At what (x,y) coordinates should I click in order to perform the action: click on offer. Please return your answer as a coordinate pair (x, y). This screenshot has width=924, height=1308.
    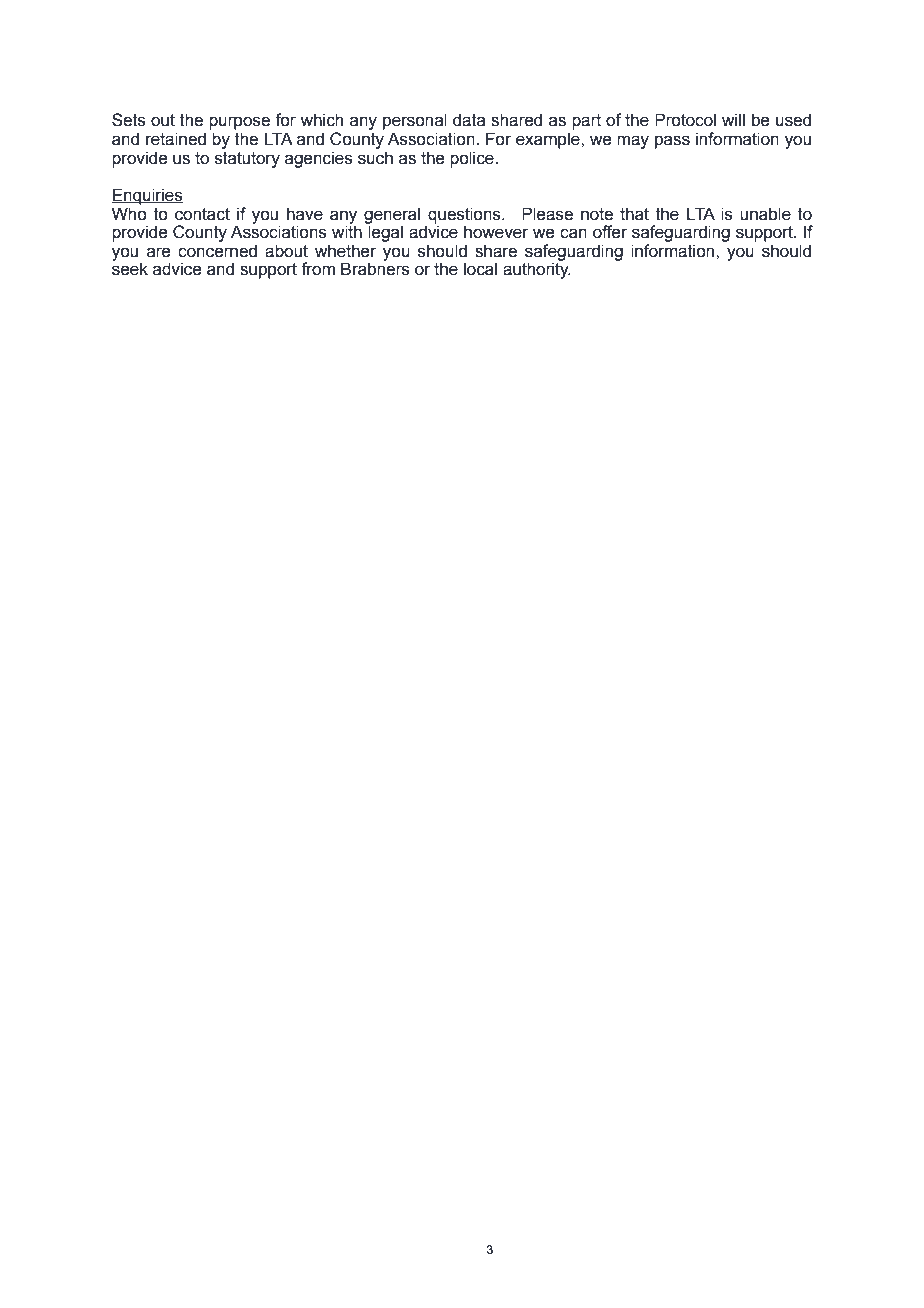
    Looking at the image, I should click on (610, 232).
